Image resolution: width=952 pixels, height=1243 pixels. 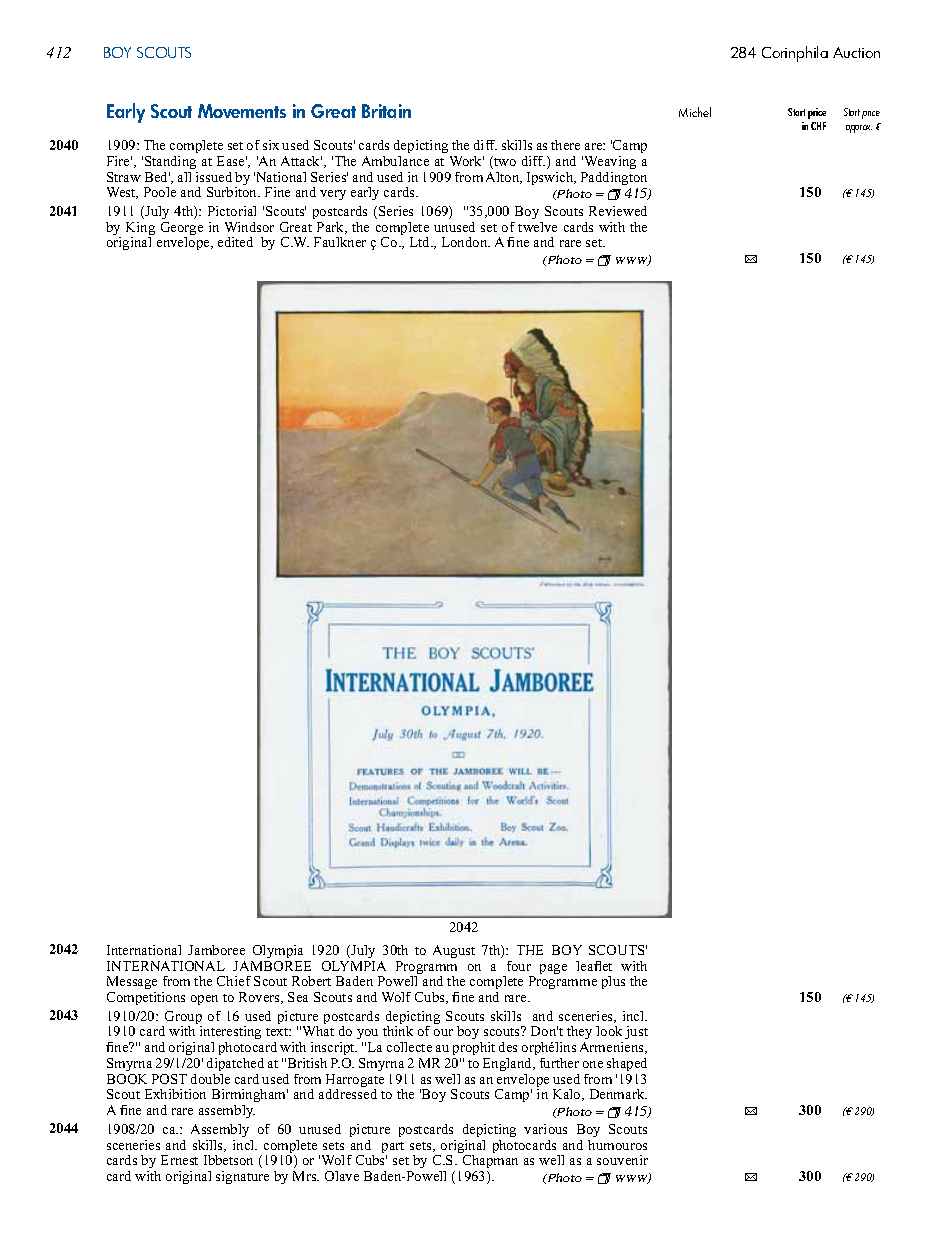 I want to click on CHF, so click(x=818, y=126).
